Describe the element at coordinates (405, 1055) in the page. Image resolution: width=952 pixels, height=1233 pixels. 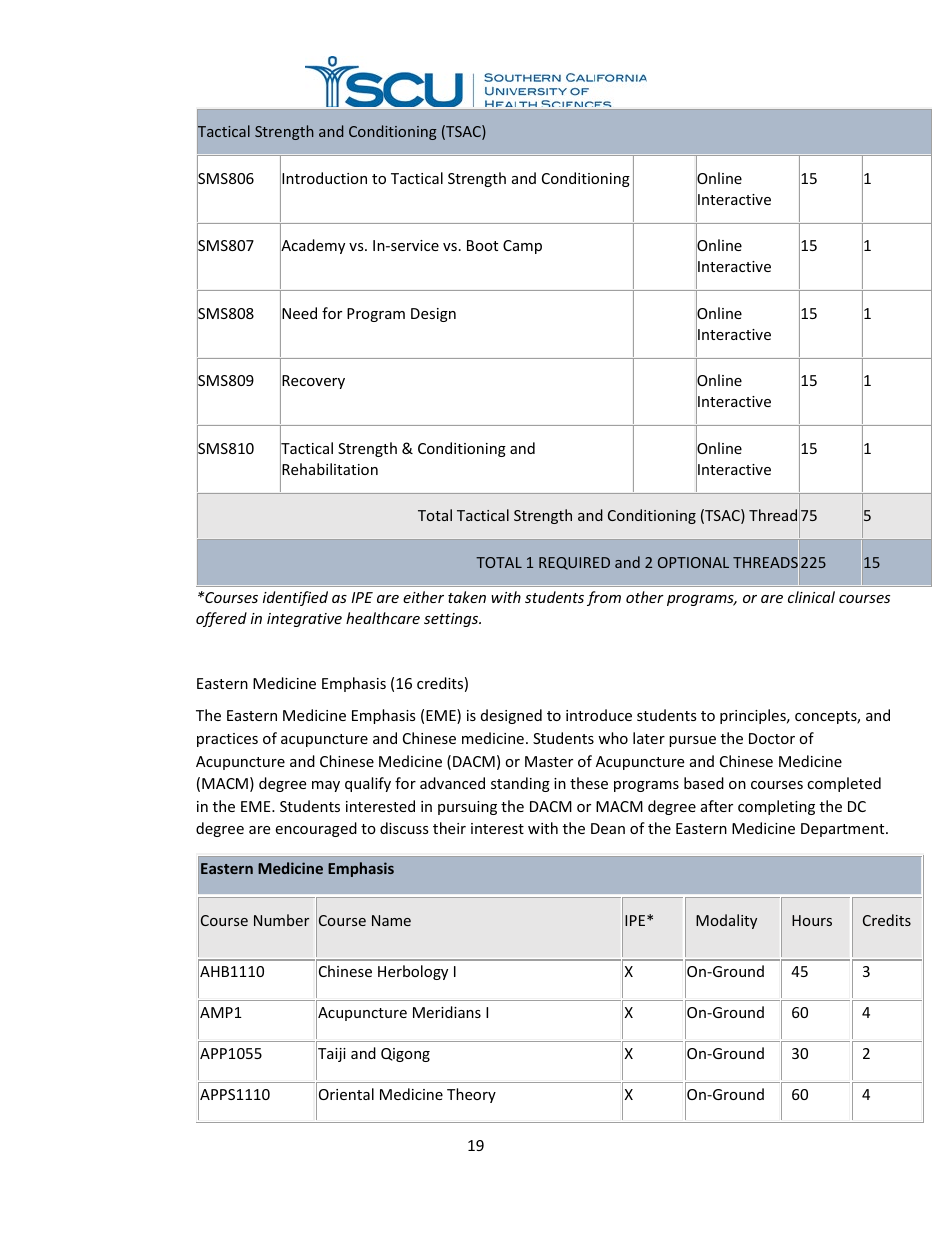
I see `Qigong` at that location.
